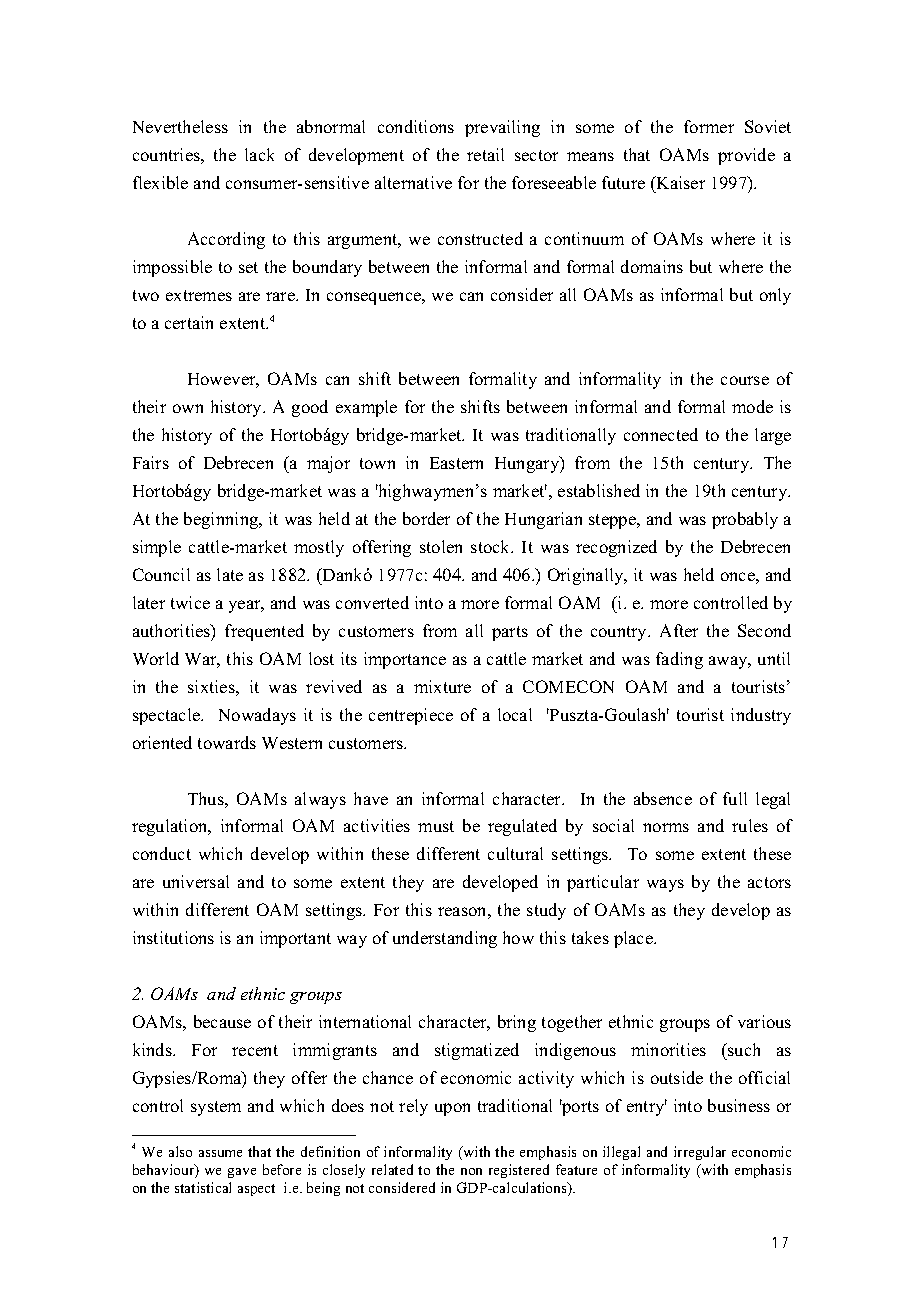  Describe the element at coordinates (442, 686) in the image. I see `mixture` at that location.
